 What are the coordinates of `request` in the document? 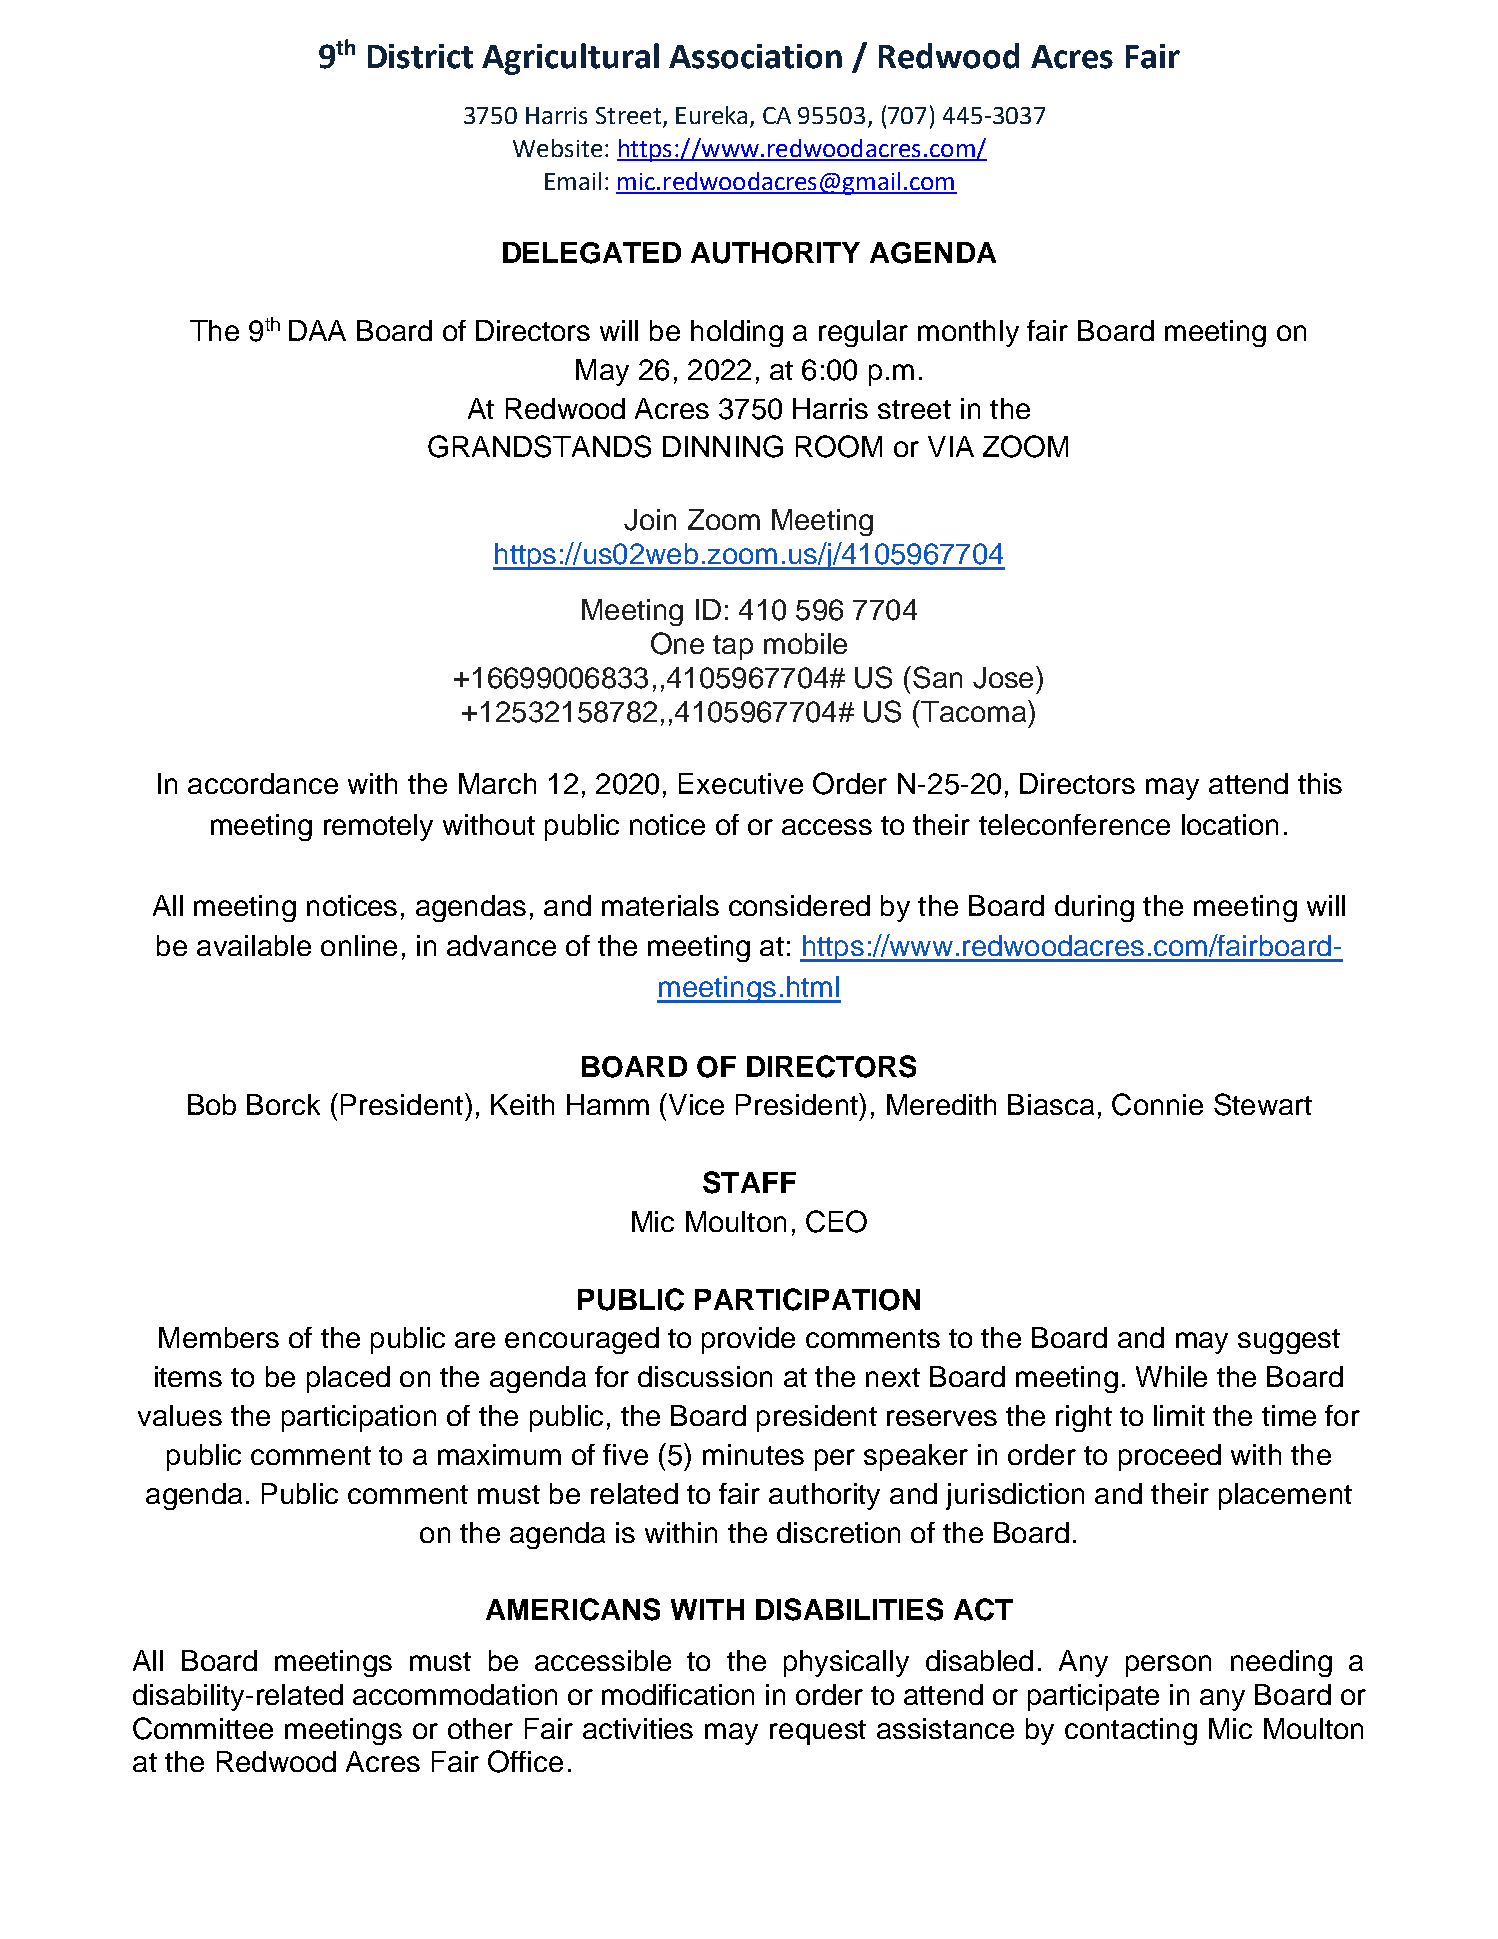 It's located at (818, 1732).
